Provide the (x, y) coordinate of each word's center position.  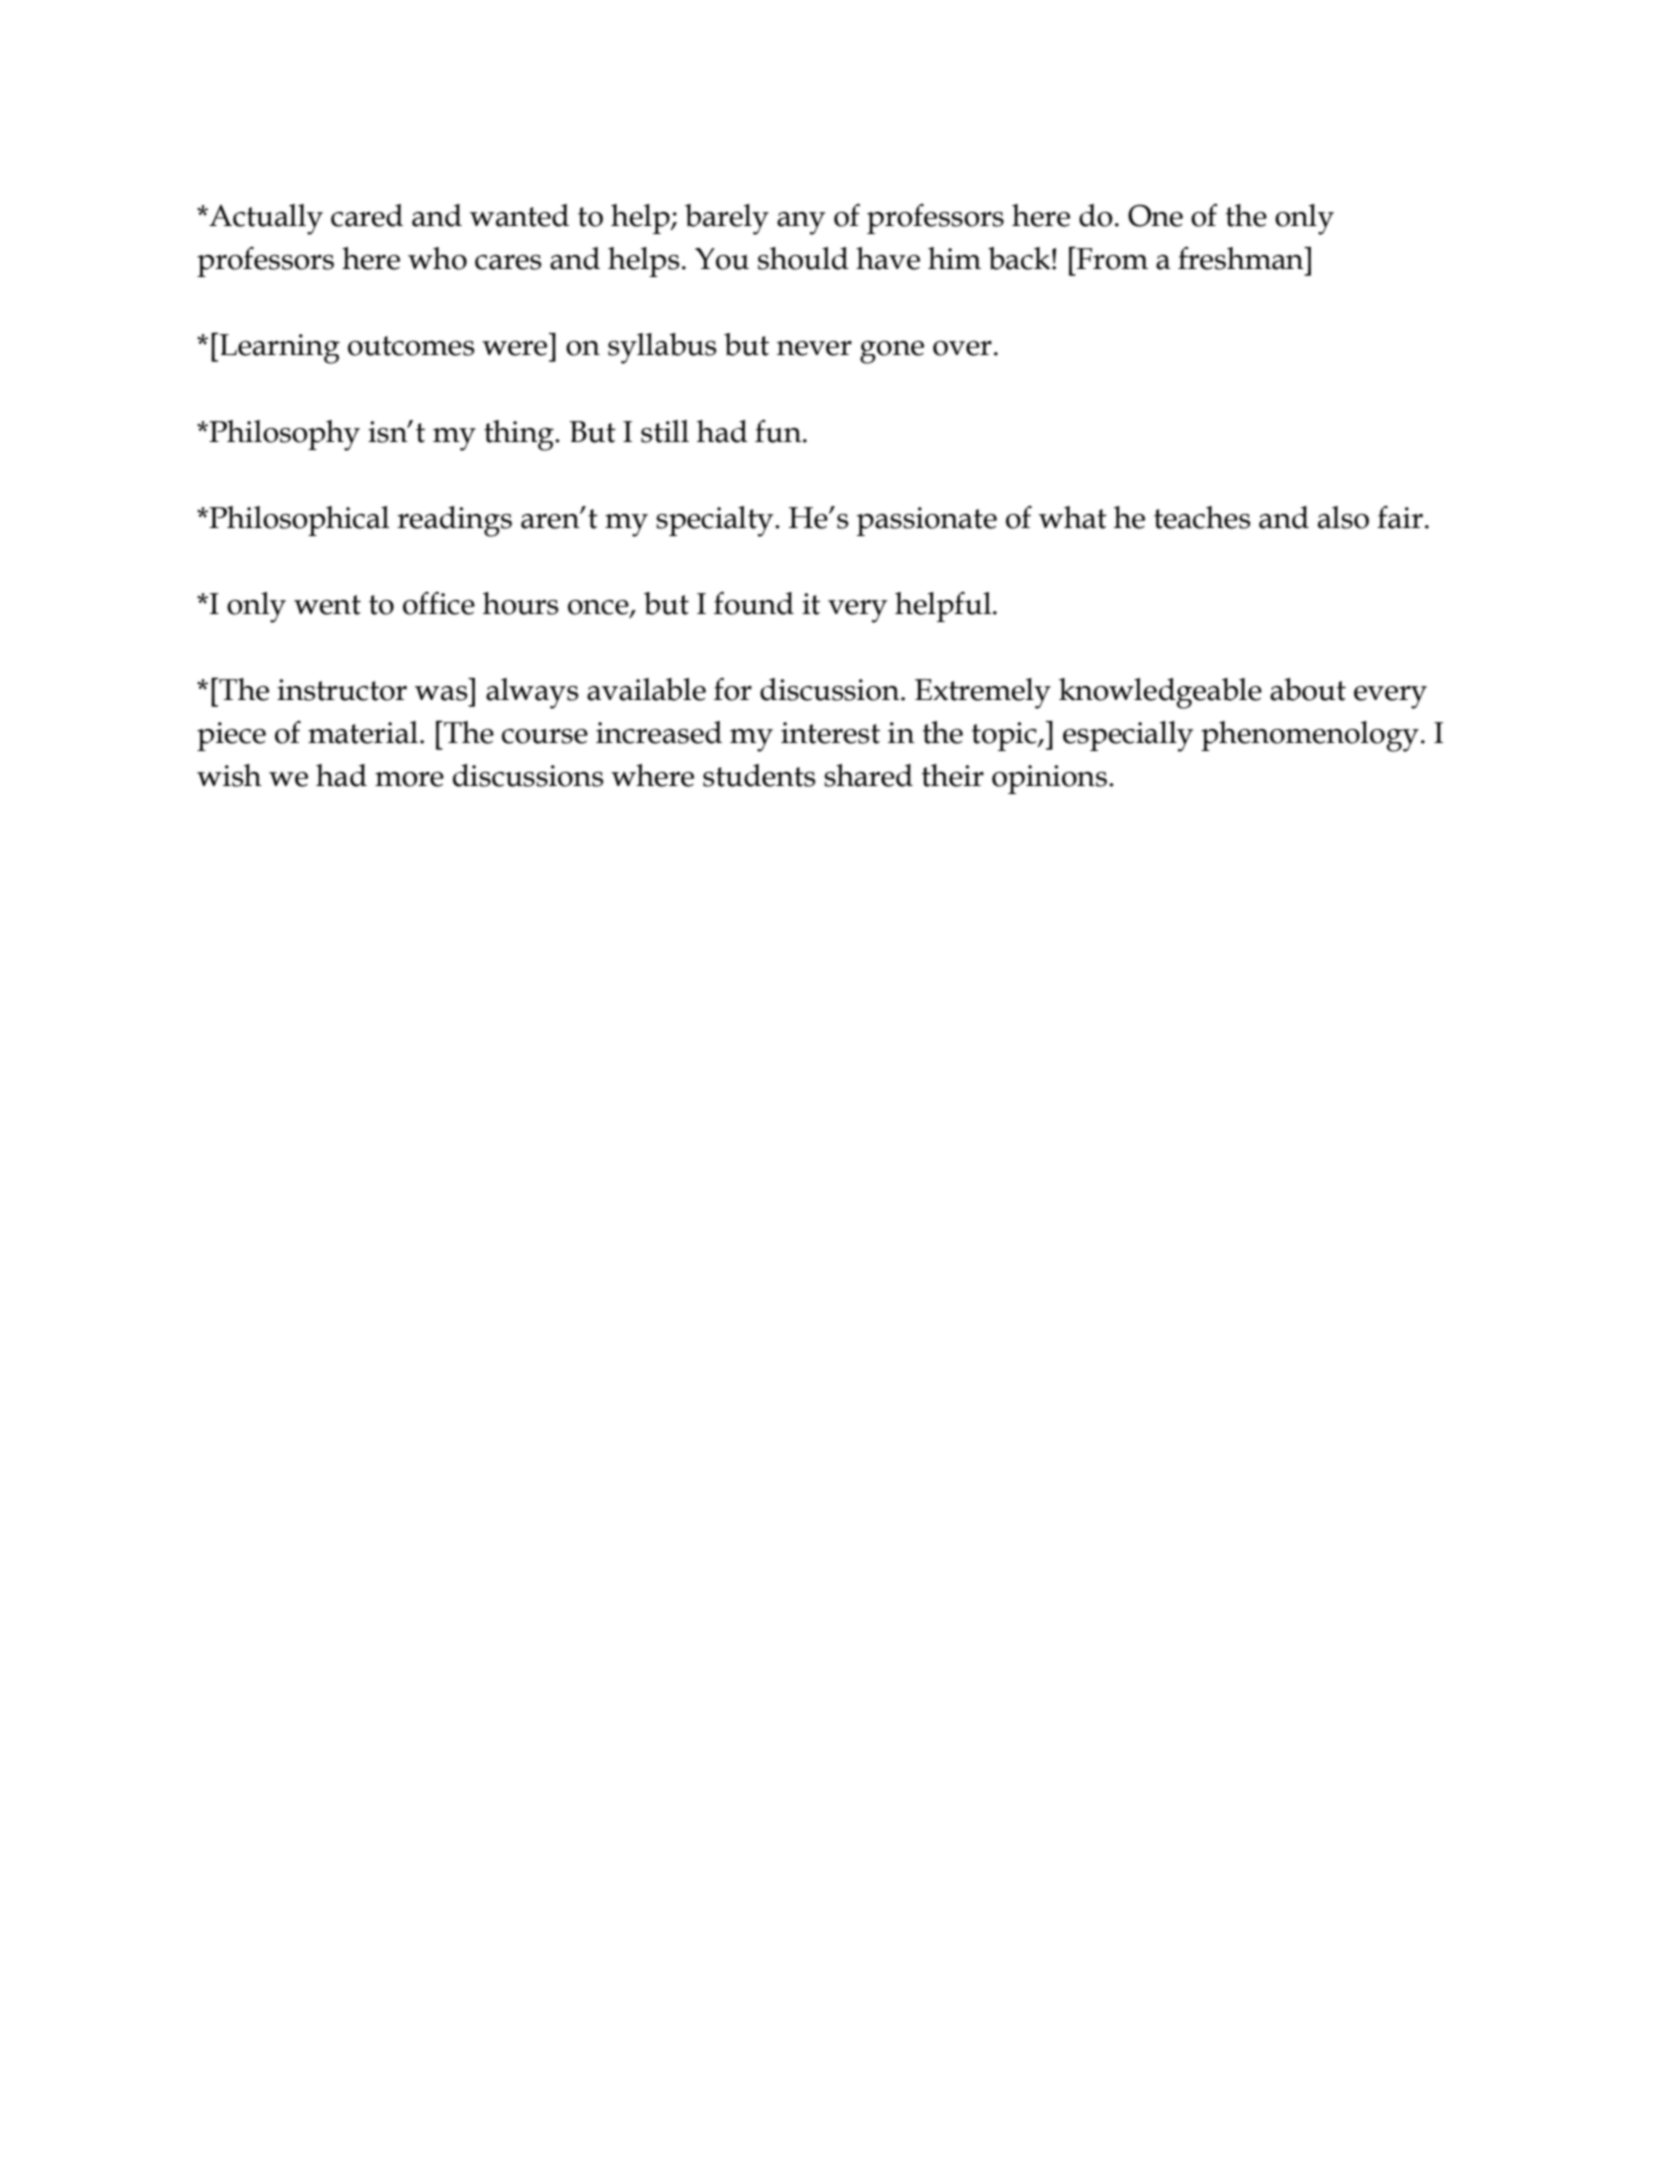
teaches (1202, 517)
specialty (716, 521)
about (1308, 689)
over (962, 348)
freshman (1242, 258)
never (814, 348)
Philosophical (298, 521)
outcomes (411, 346)
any (801, 223)
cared (367, 215)
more (409, 779)
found (754, 603)
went (327, 605)
